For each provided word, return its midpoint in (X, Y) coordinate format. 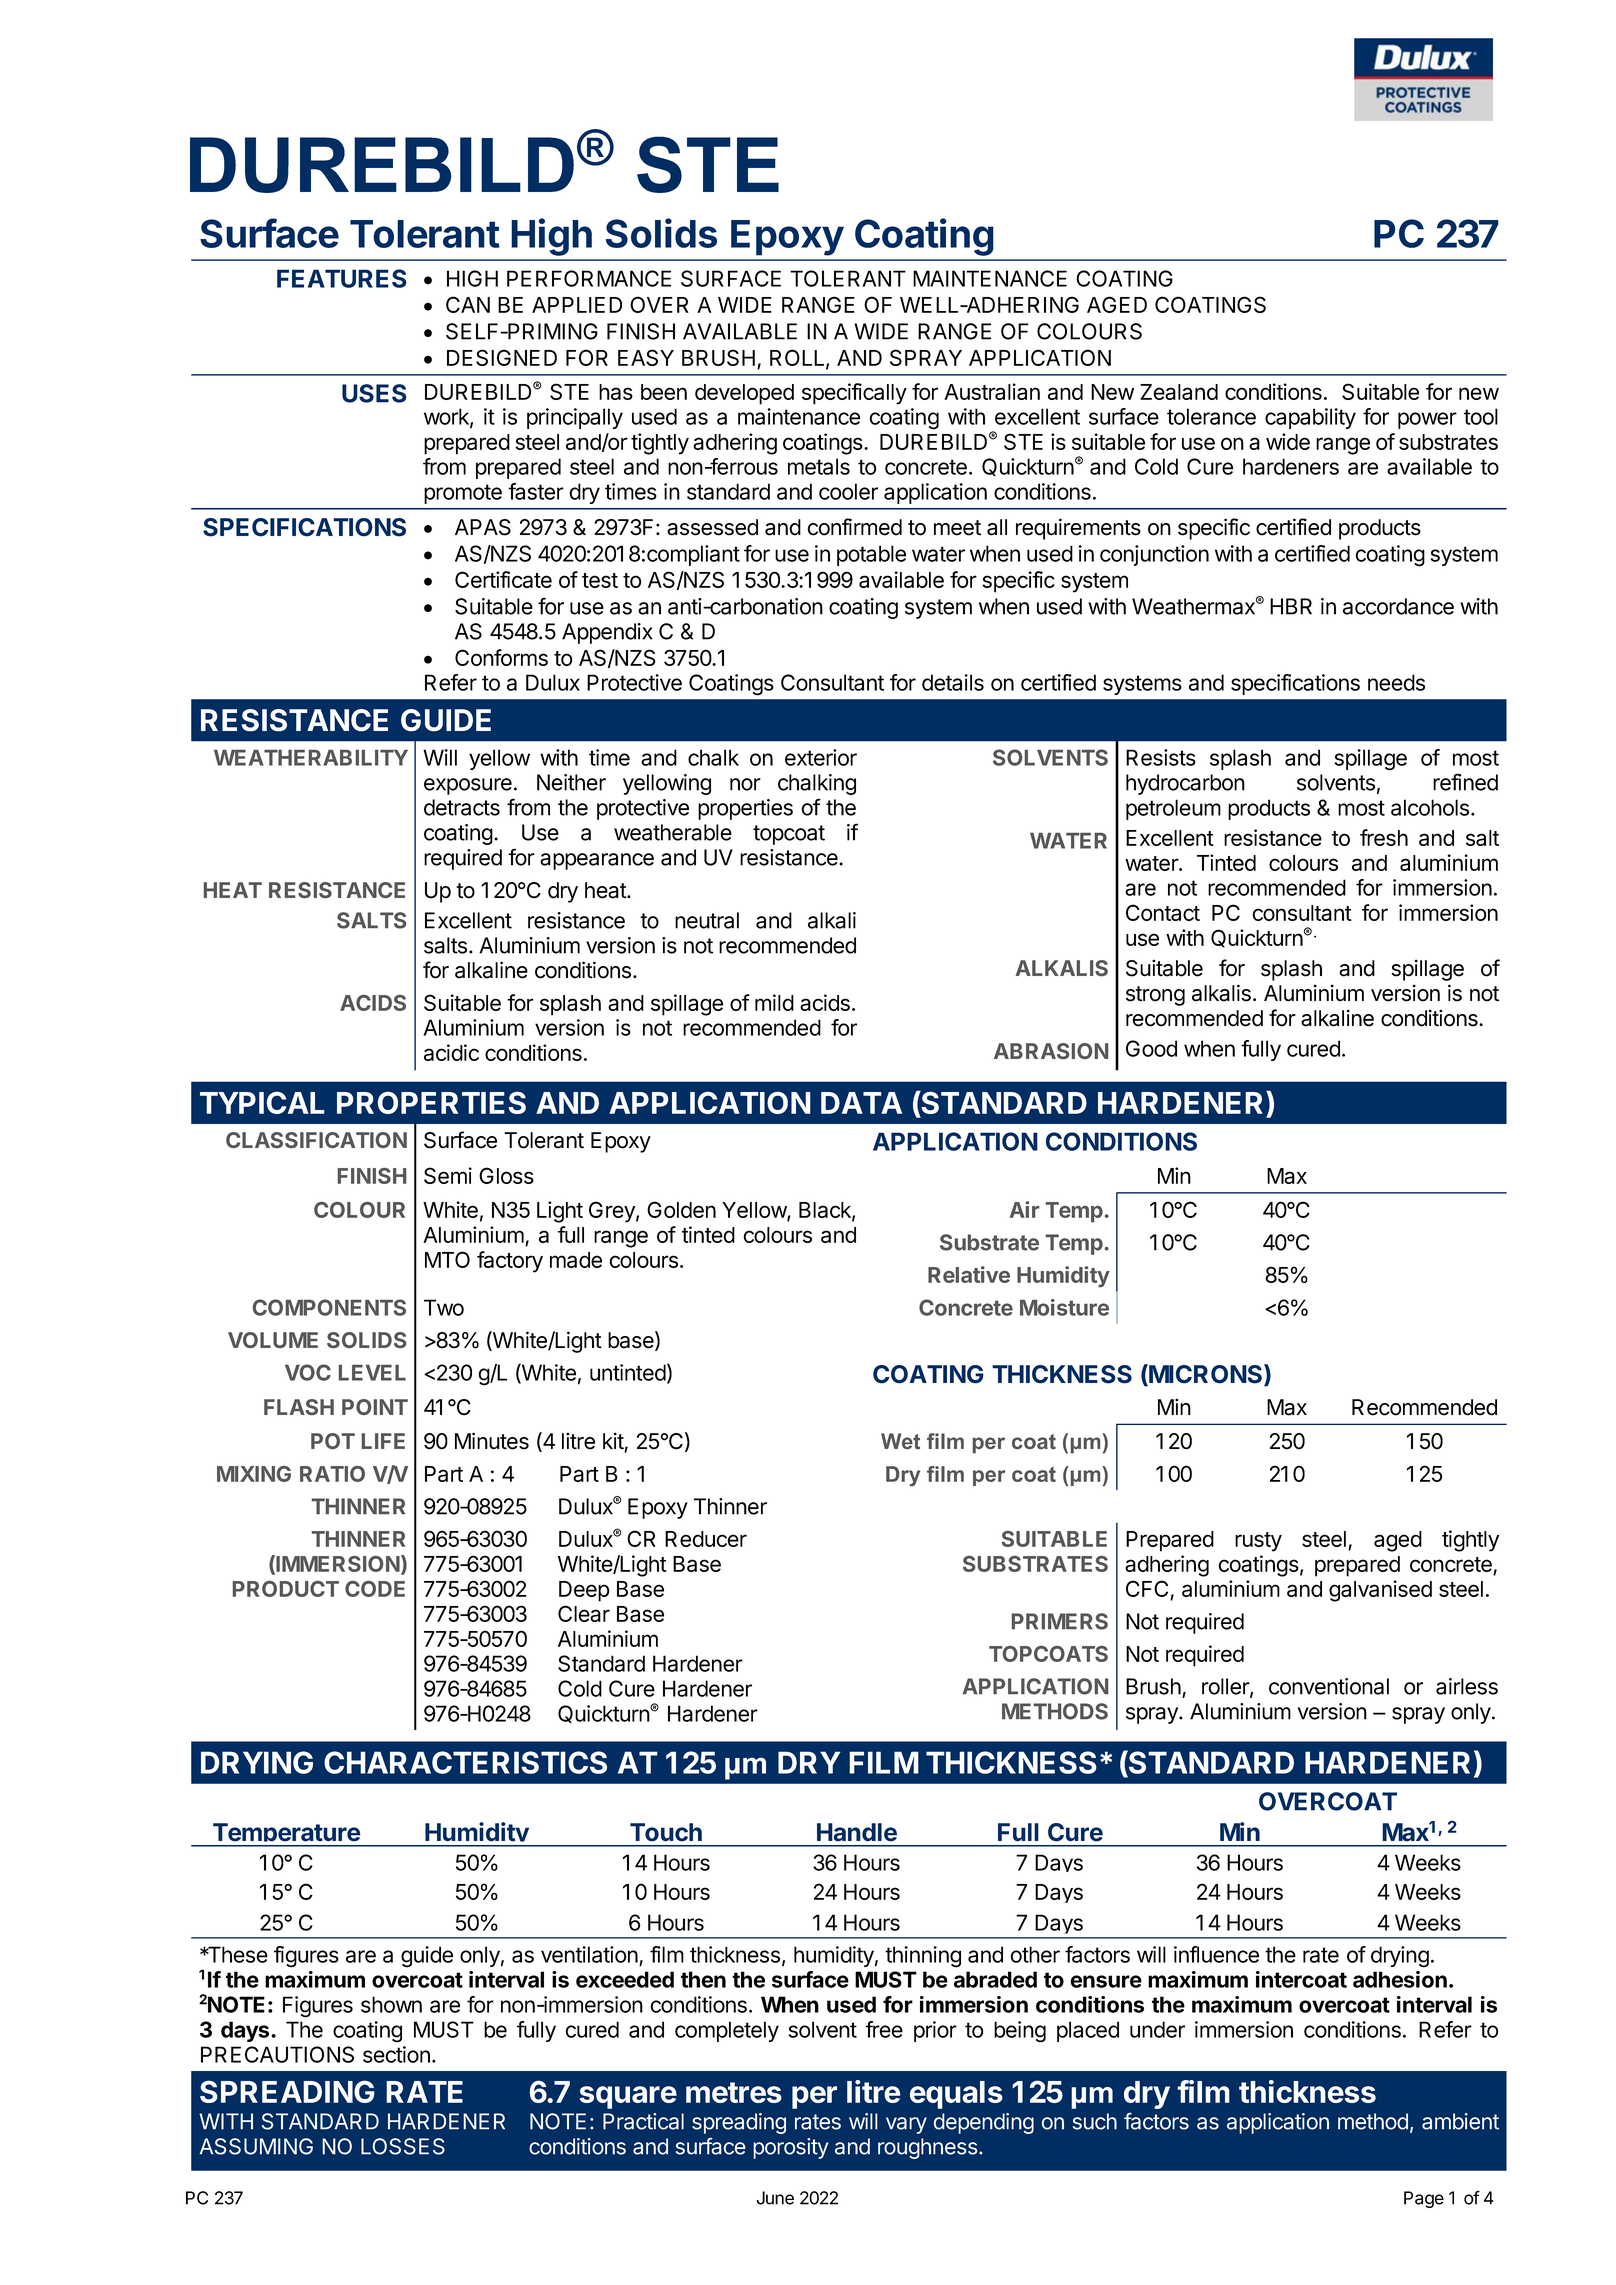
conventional (1329, 1686)
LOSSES (403, 2146)
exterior (821, 757)
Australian (992, 391)
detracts (462, 807)
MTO (447, 1259)
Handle (857, 1832)
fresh (1384, 837)
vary (906, 2125)
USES (374, 393)
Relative (969, 1274)
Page (1424, 2199)
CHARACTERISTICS (465, 1762)
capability (1310, 418)
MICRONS (1206, 1375)
